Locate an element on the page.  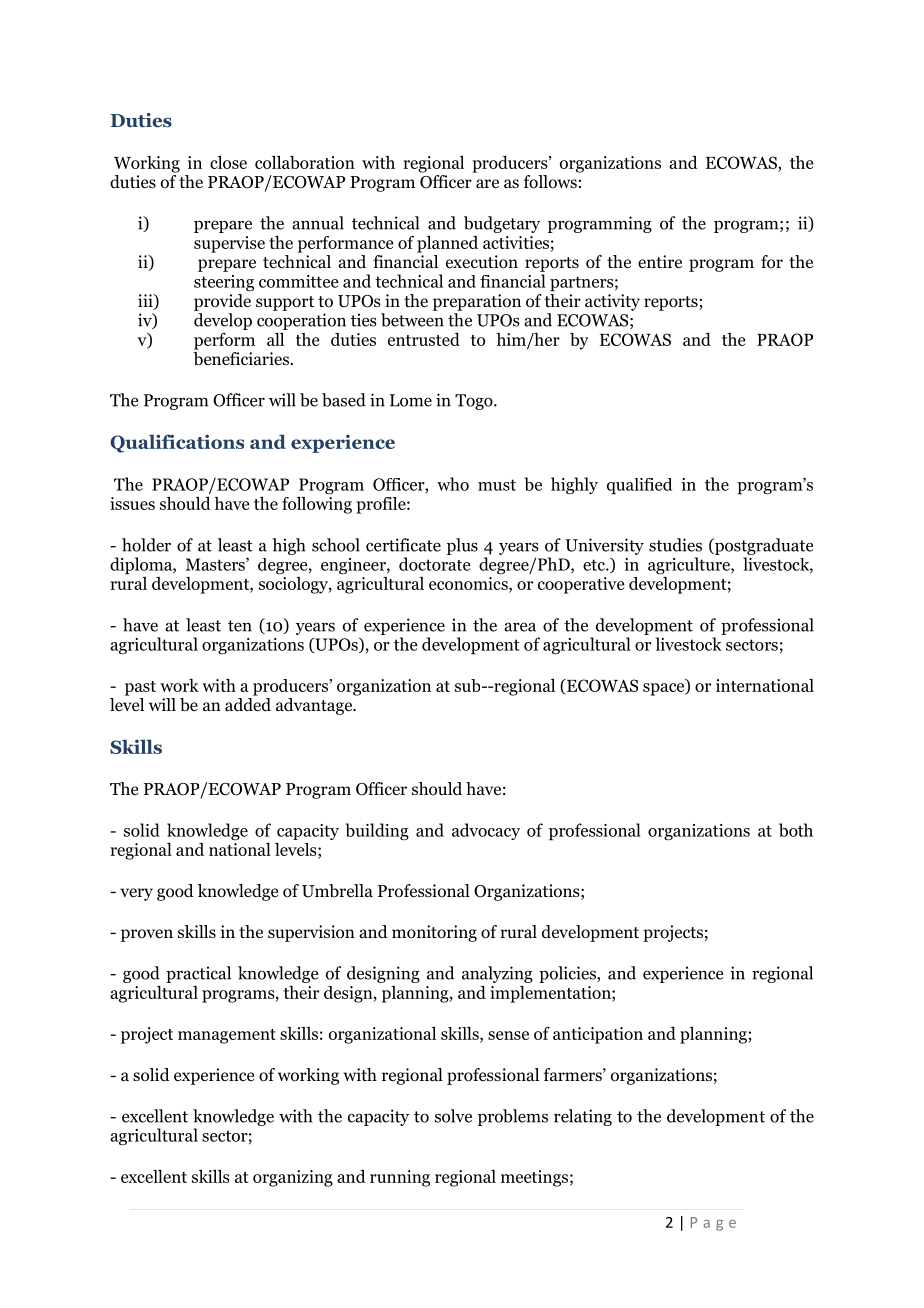
solve is located at coordinates (453, 1116).
